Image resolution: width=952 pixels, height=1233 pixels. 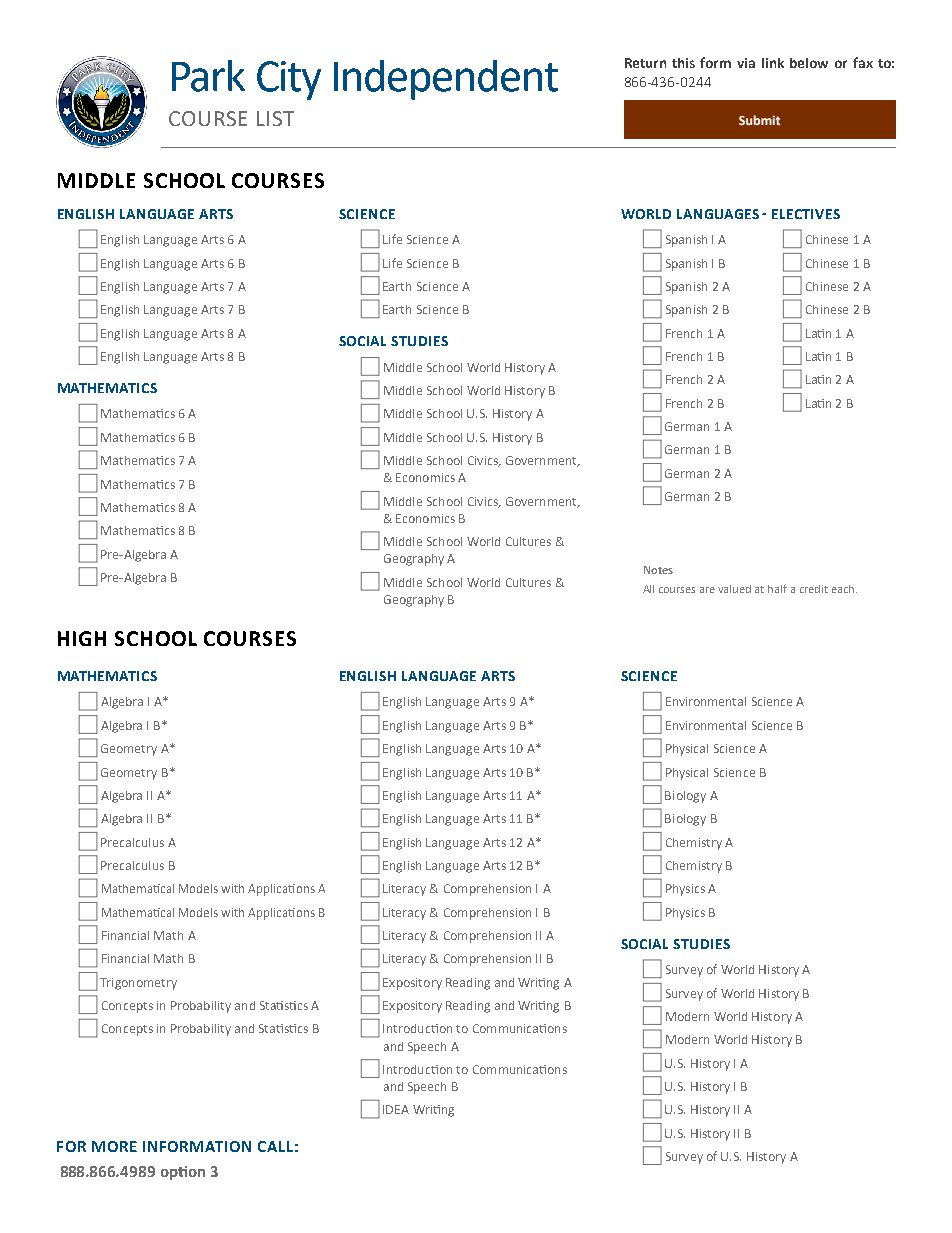 What do you see at coordinates (183, 1173) in the screenshot?
I see `option` at bounding box center [183, 1173].
